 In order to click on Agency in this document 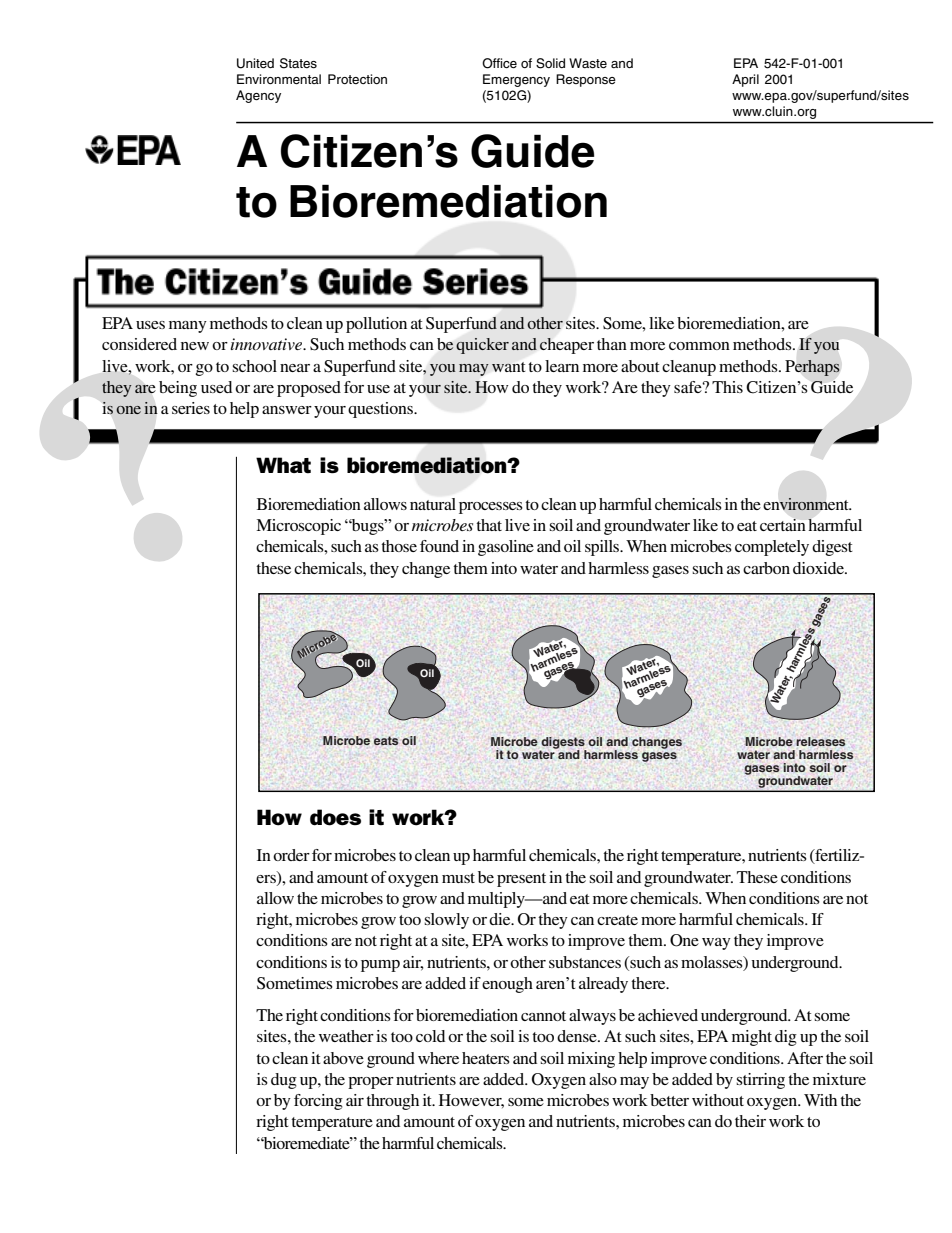, I will do `click(258, 96)`.
